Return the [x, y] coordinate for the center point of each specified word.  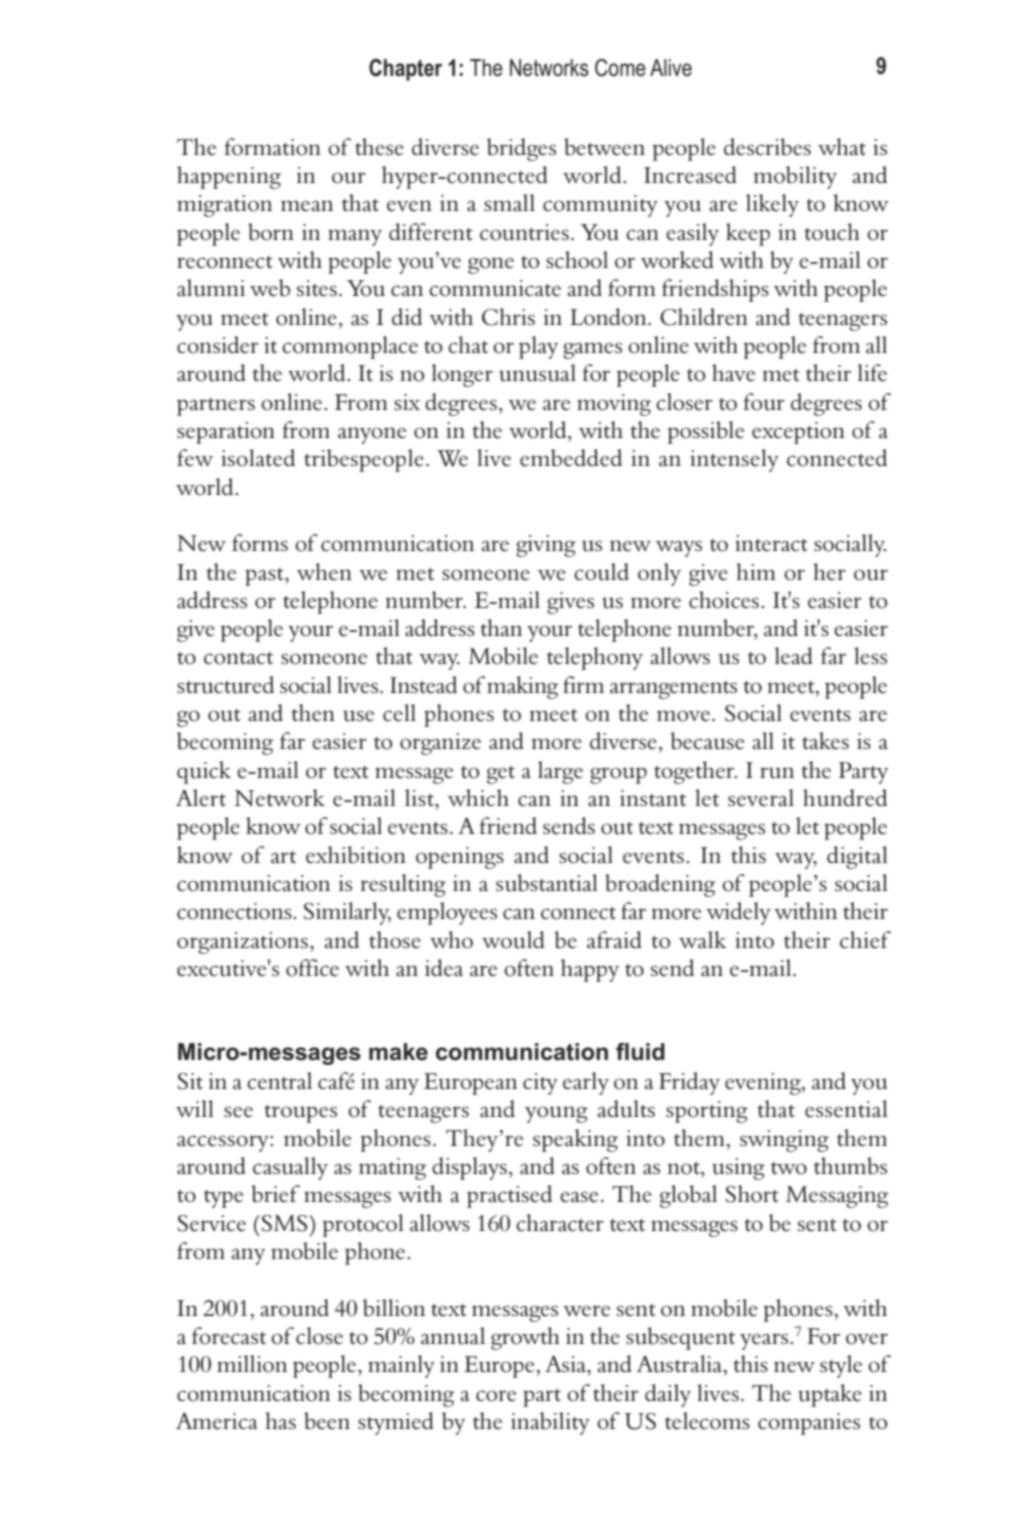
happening [229, 177]
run [777, 773]
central [279, 1081]
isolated [258, 458]
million [252, 1364]
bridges [521, 149]
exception [798, 433]
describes [767, 147]
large [560, 772]
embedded [571, 458]
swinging [784, 1141]
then [313, 713]
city [540, 1084]
